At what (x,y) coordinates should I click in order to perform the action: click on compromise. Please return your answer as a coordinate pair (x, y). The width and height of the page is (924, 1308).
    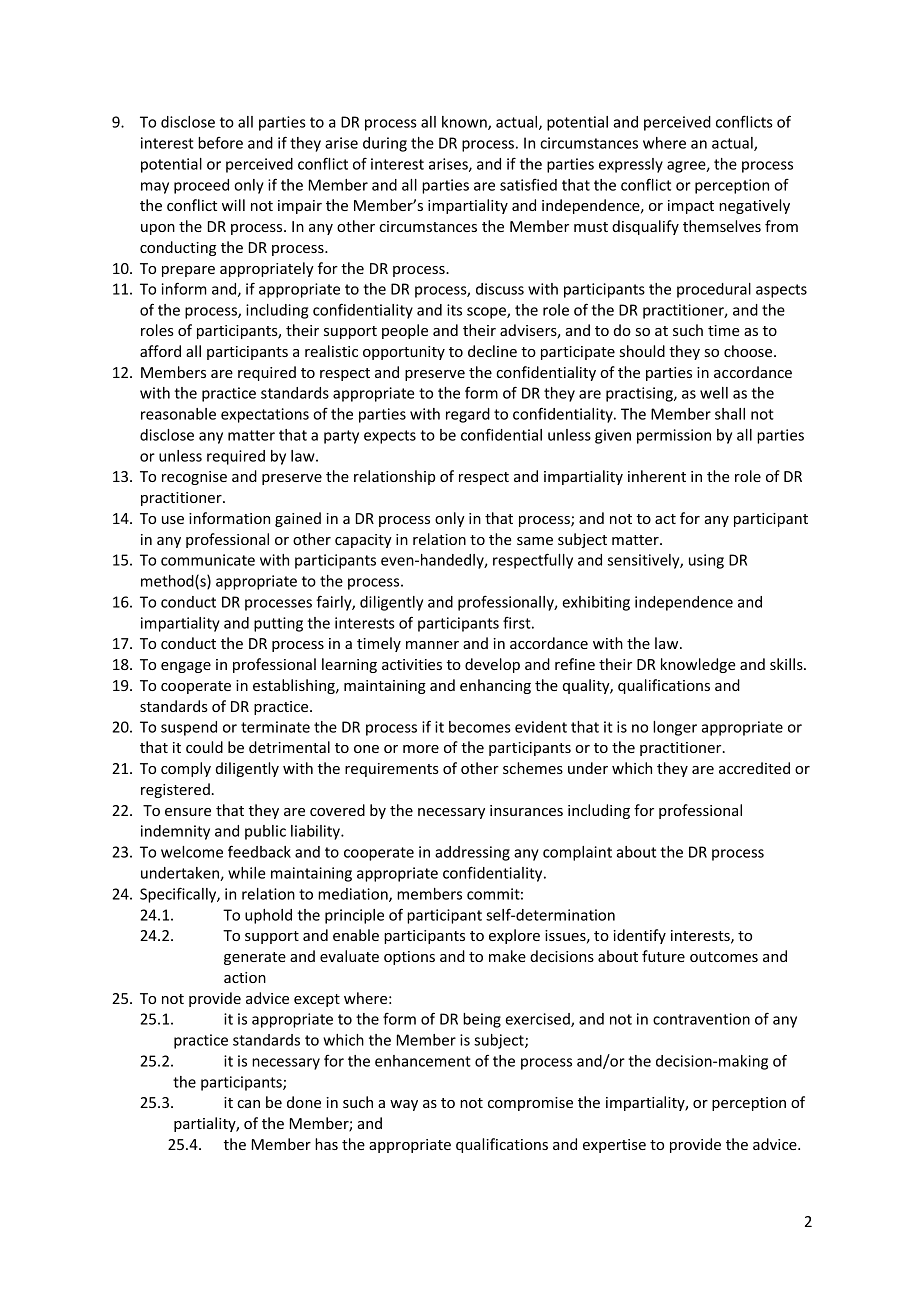
    Looking at the image, I should click on (530, 1104).
